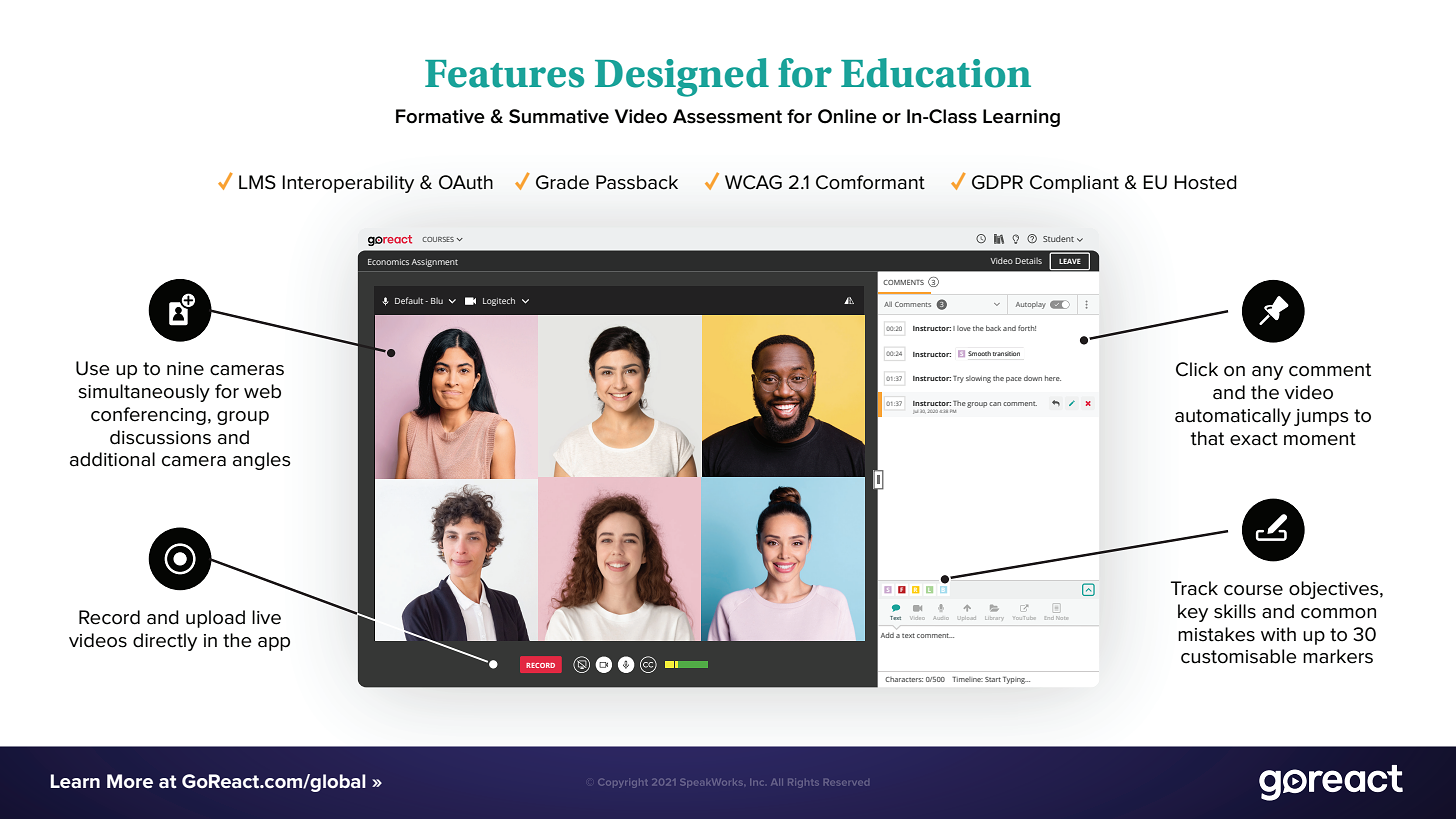  What do you see at coordinates (936, 73) in the screenshot?
I see `Education` at bounding box center [936, 73].
